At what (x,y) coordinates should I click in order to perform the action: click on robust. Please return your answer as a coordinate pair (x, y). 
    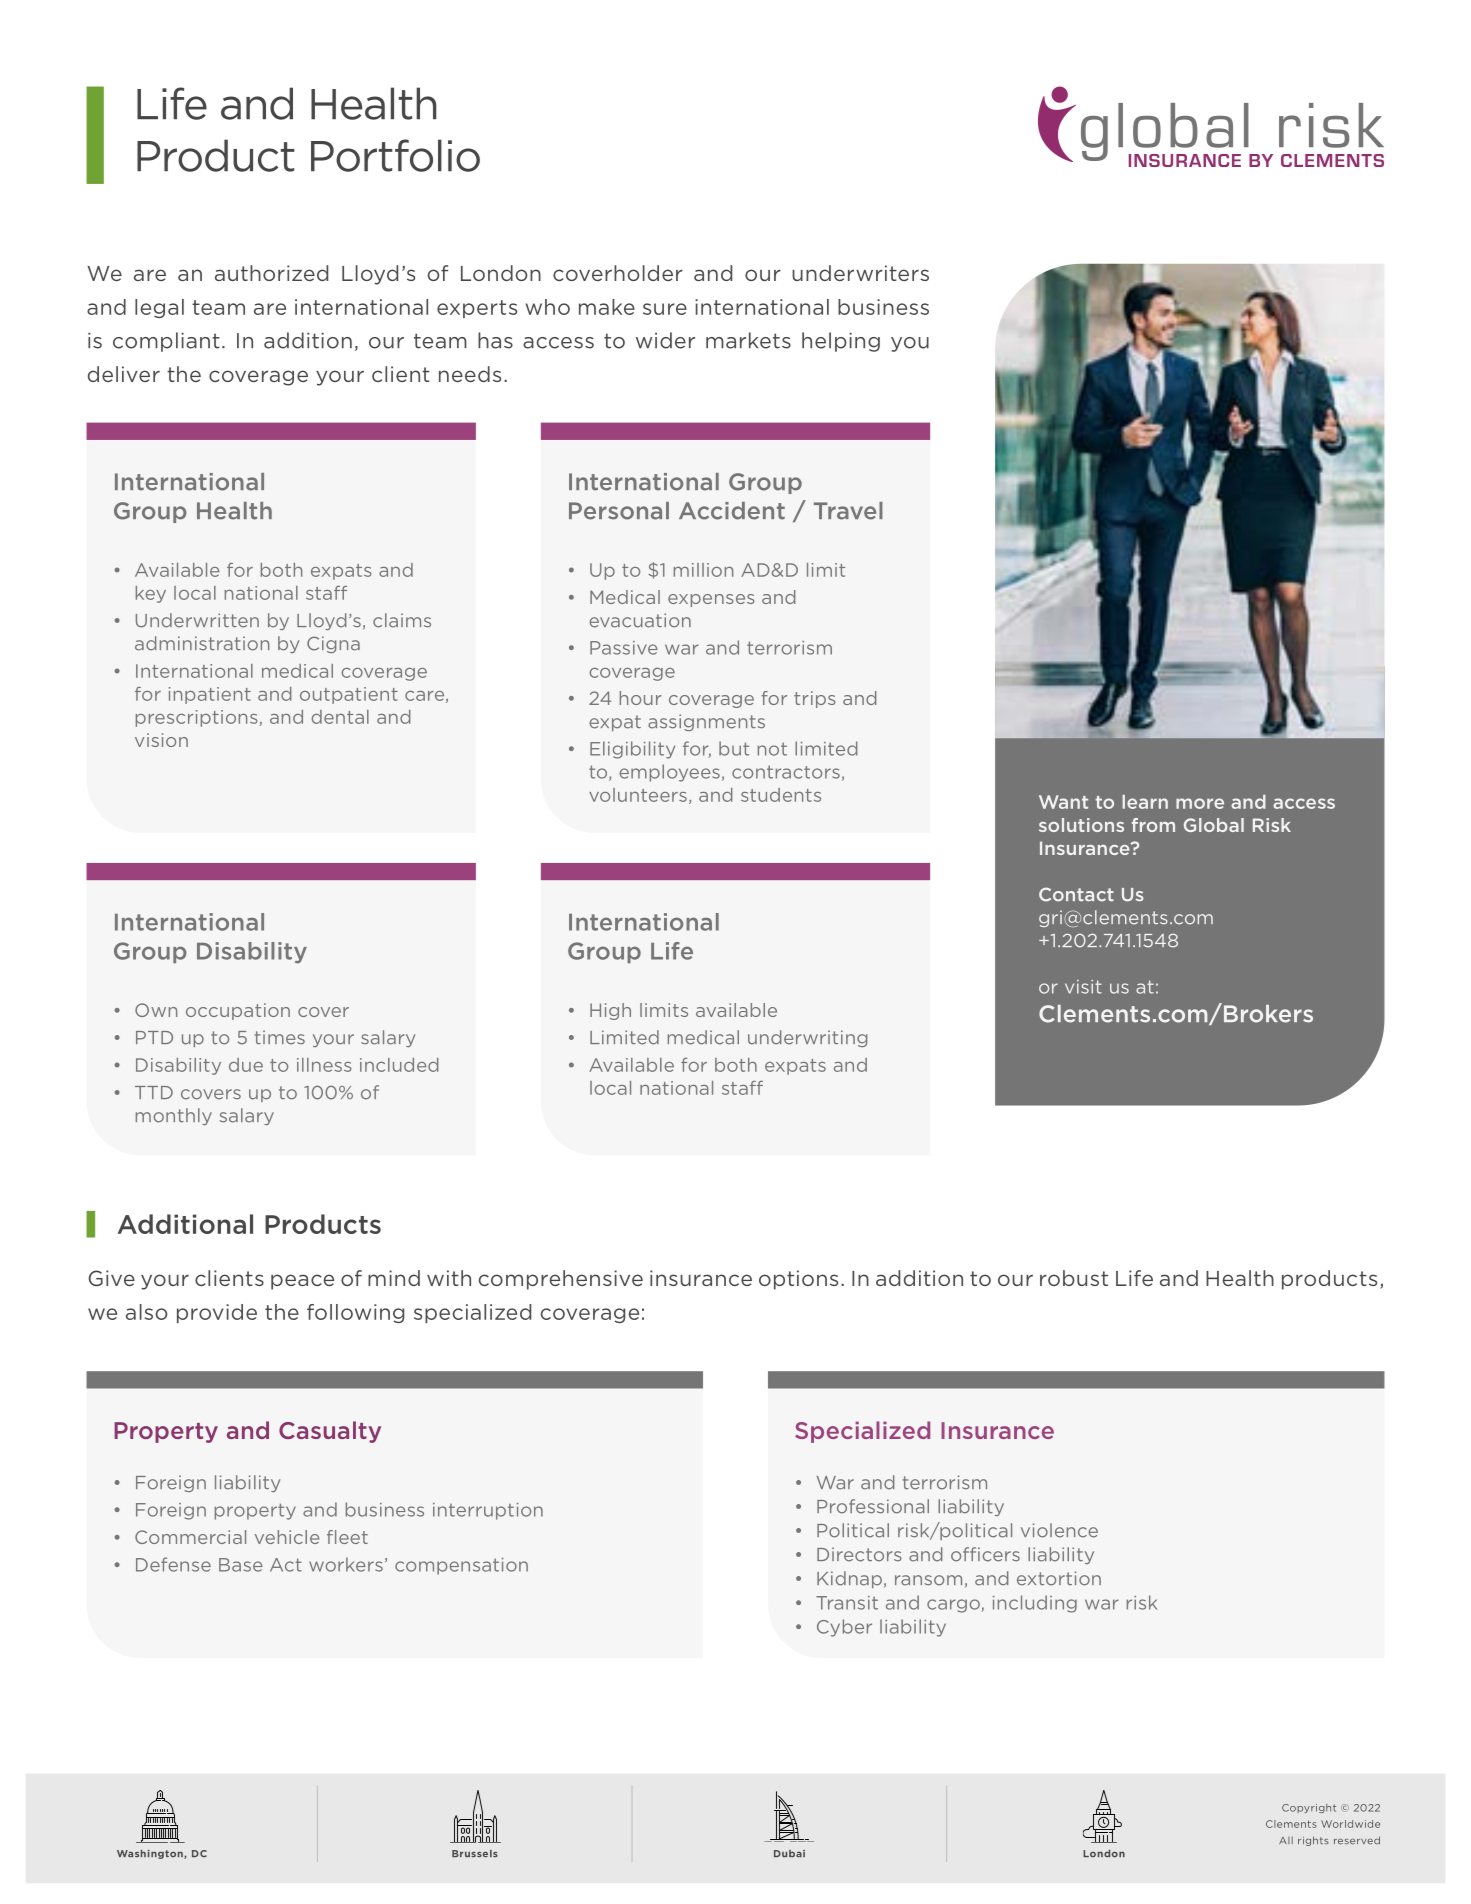
    Looking at the image, I should click on (1074, 1278).
